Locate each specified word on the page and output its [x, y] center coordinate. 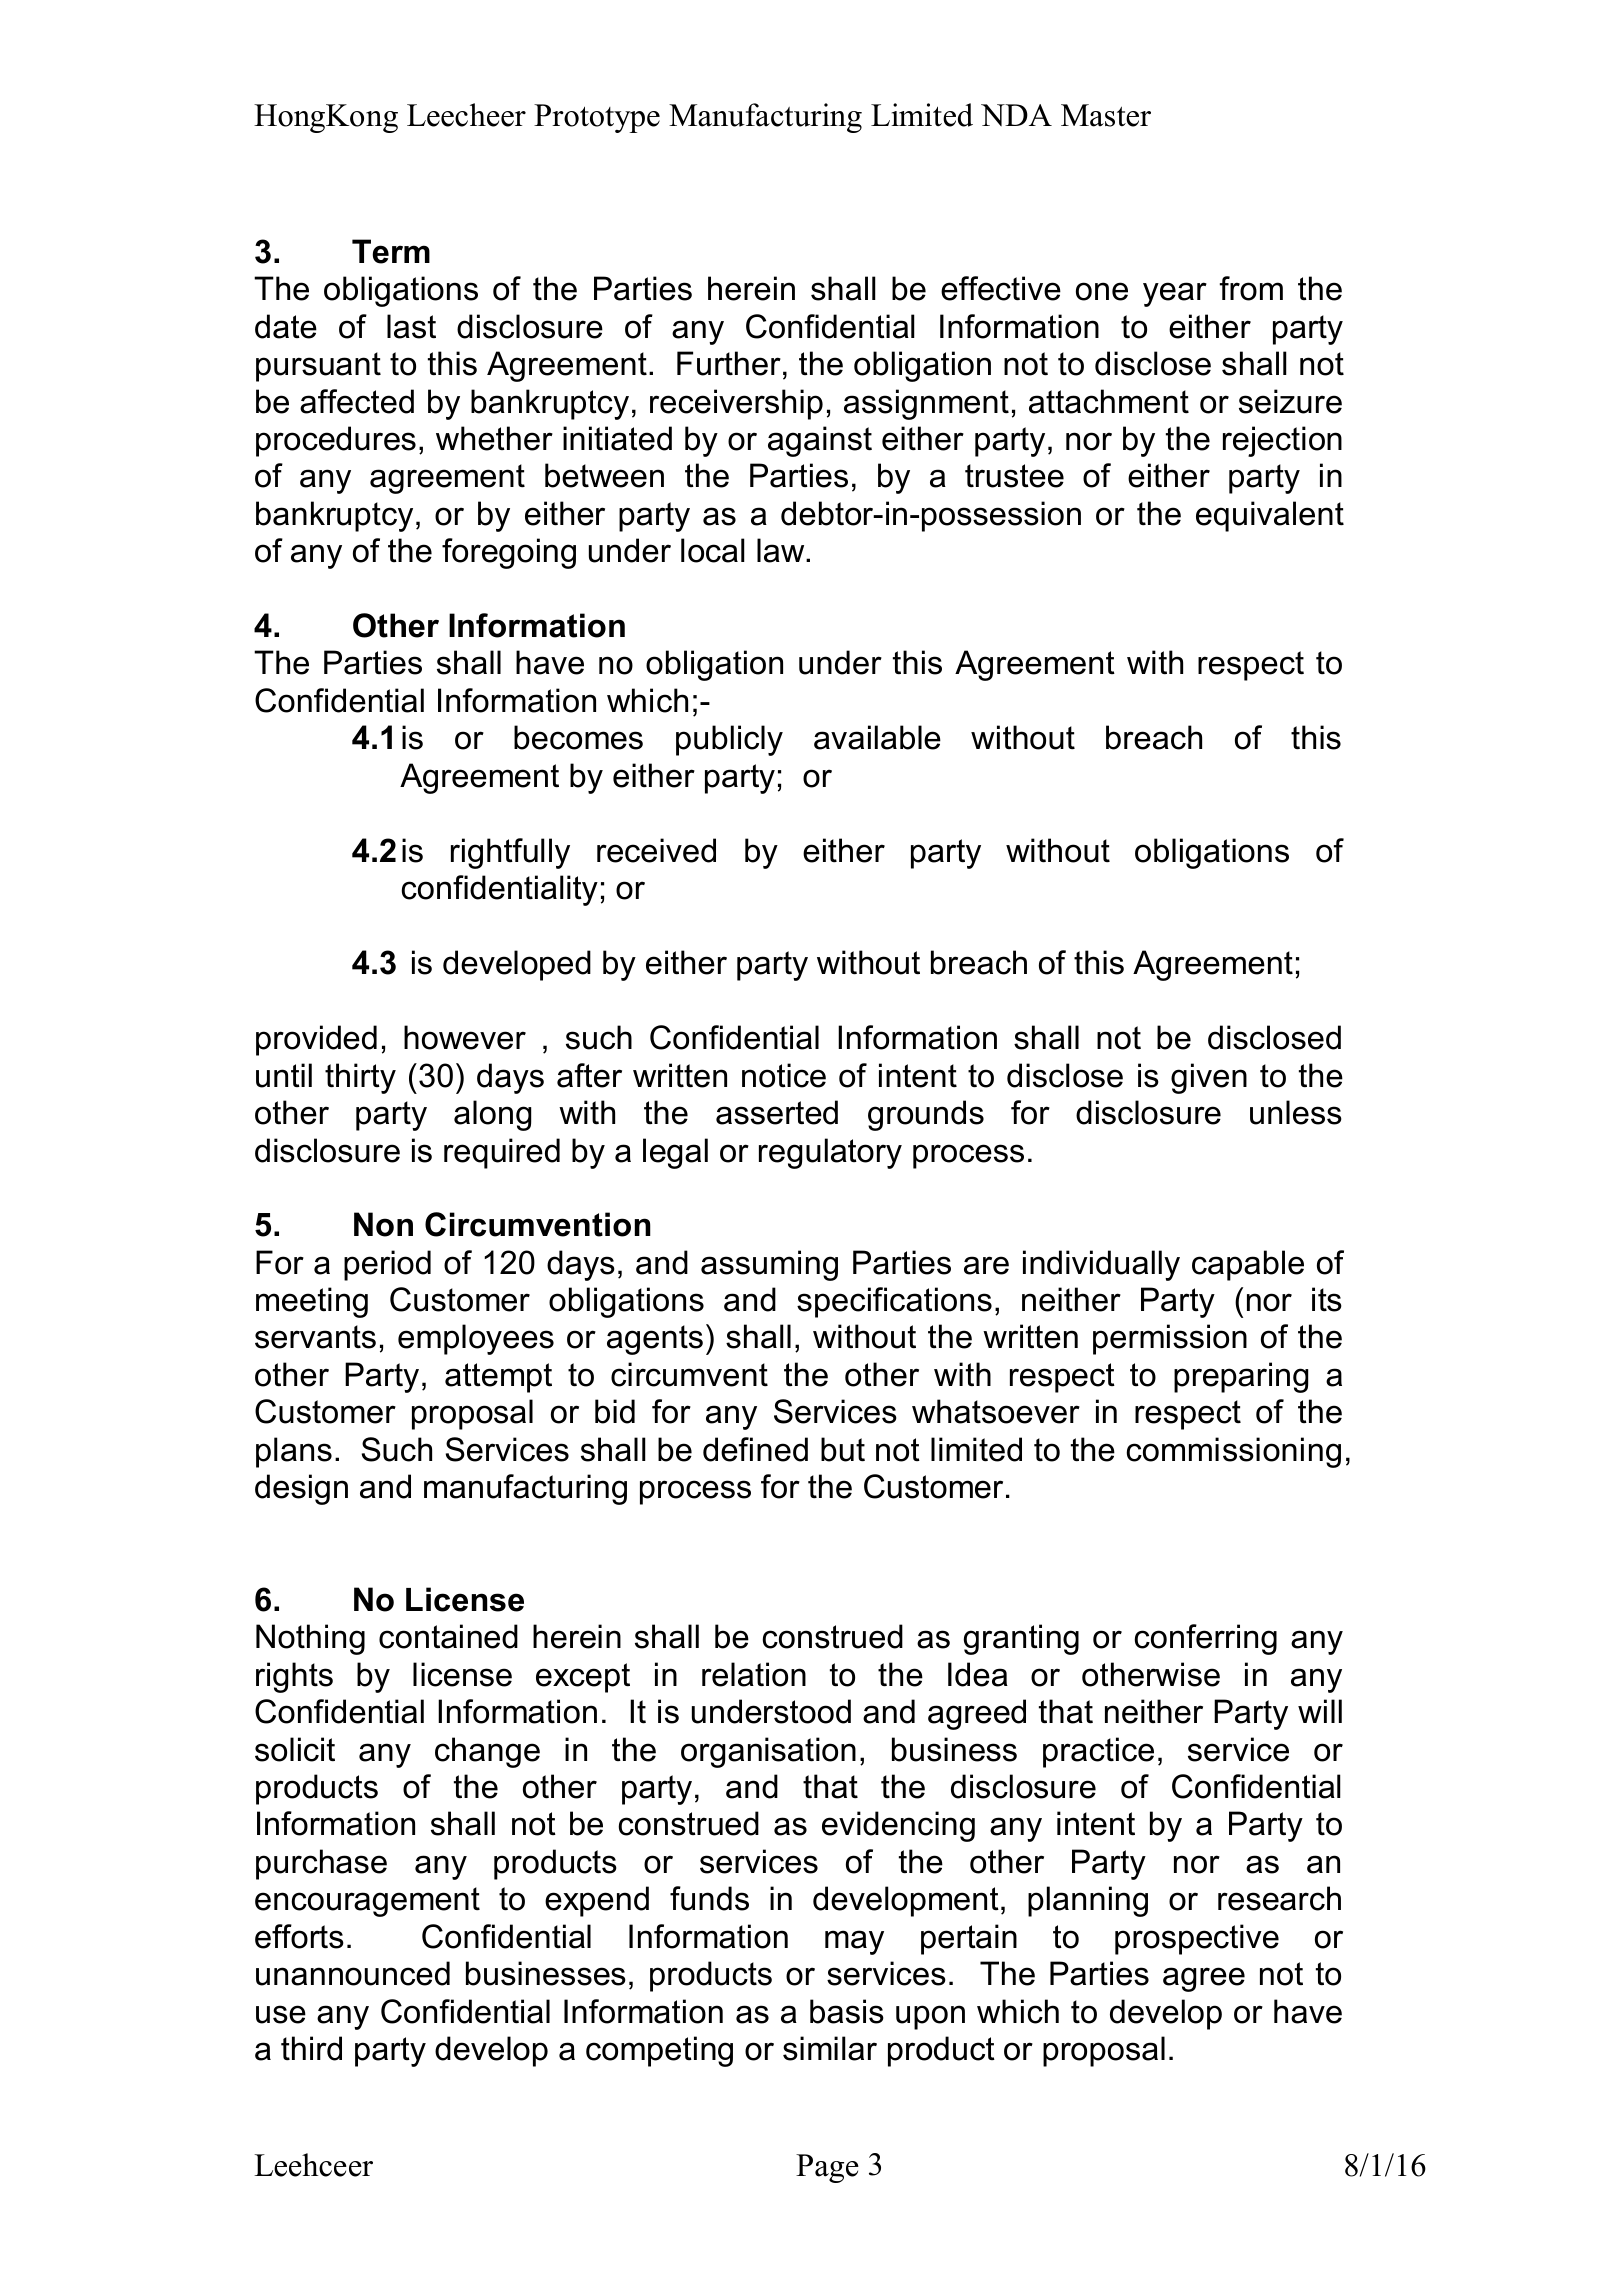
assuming [769, 1265]
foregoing [509, 553]
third [311, 2048]
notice [784, 1075]
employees [476, 1339]
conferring [1205, 1639]
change [487, 1752]
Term [391, 251]
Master [1106, 115]
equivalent [1270, 516]
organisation [768, 1752]
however [465, 1037]
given [1209, 1078]
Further [729, 363]
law [782, 550]
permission [1170, 1339]
